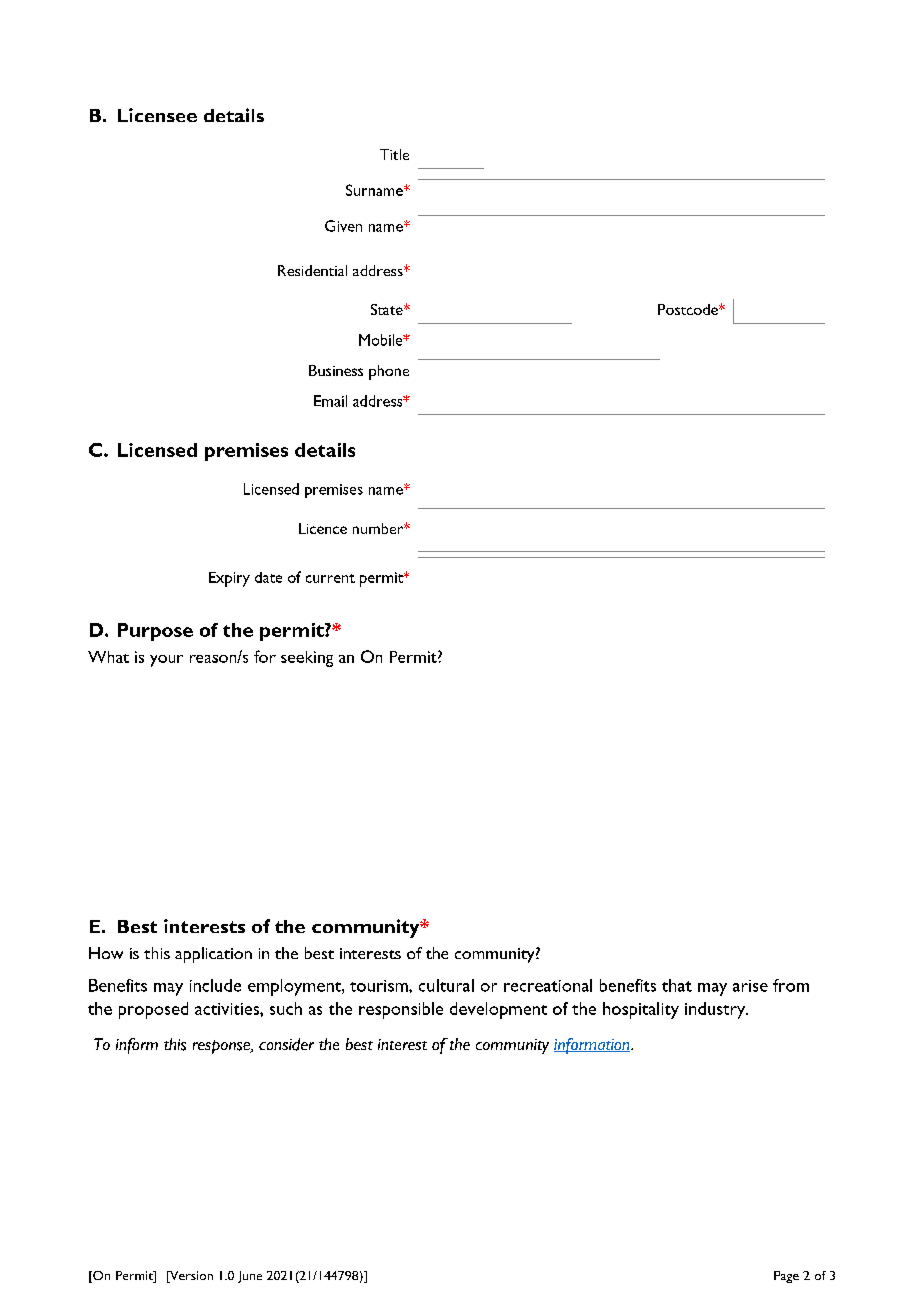  Describe the element at coordinates (190, 1277) in the image. I see `Version` at that location.
